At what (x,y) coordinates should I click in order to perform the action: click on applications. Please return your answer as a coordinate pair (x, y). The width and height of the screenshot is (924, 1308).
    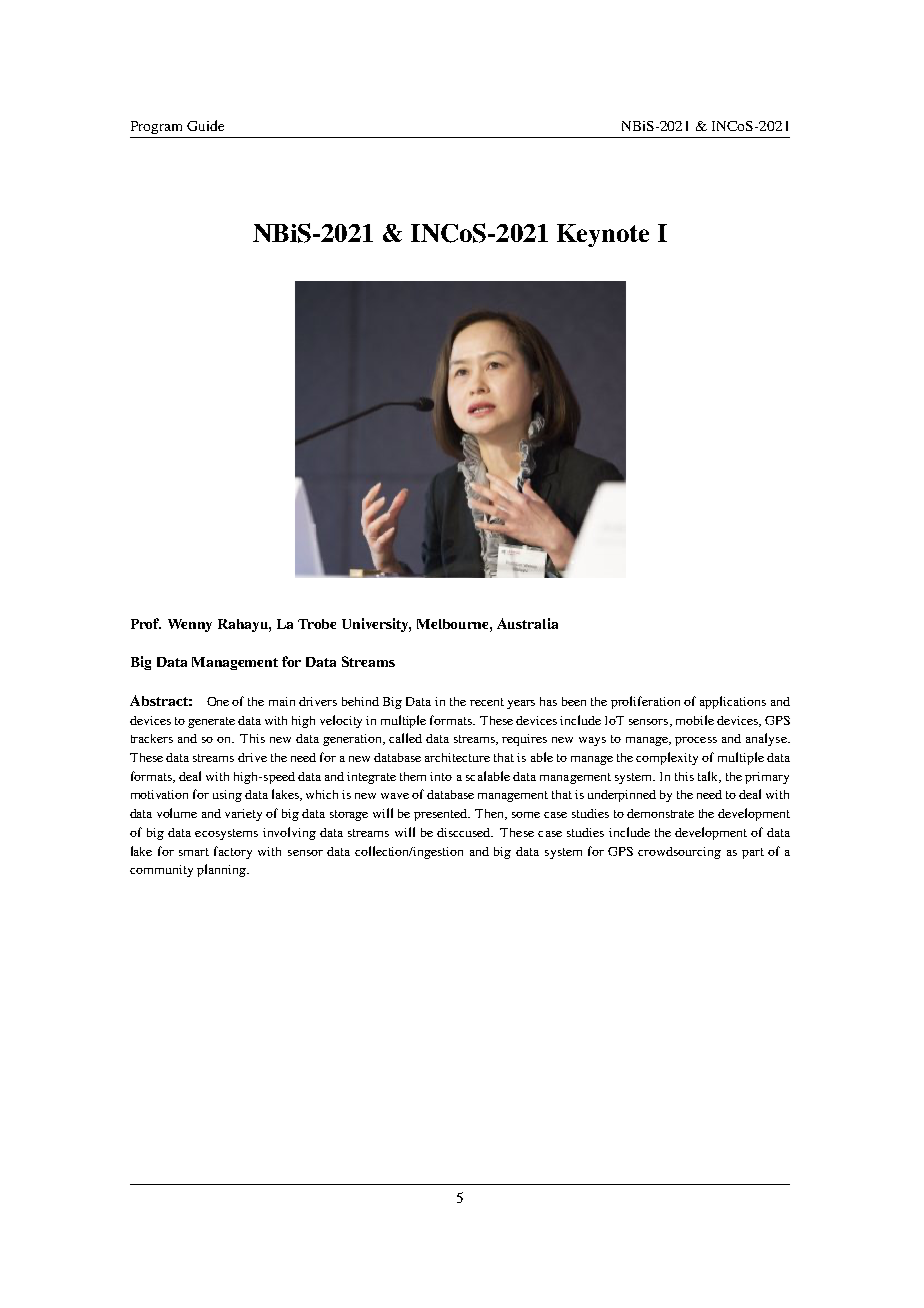
    Looking at the image, I should click on (733, 702).
